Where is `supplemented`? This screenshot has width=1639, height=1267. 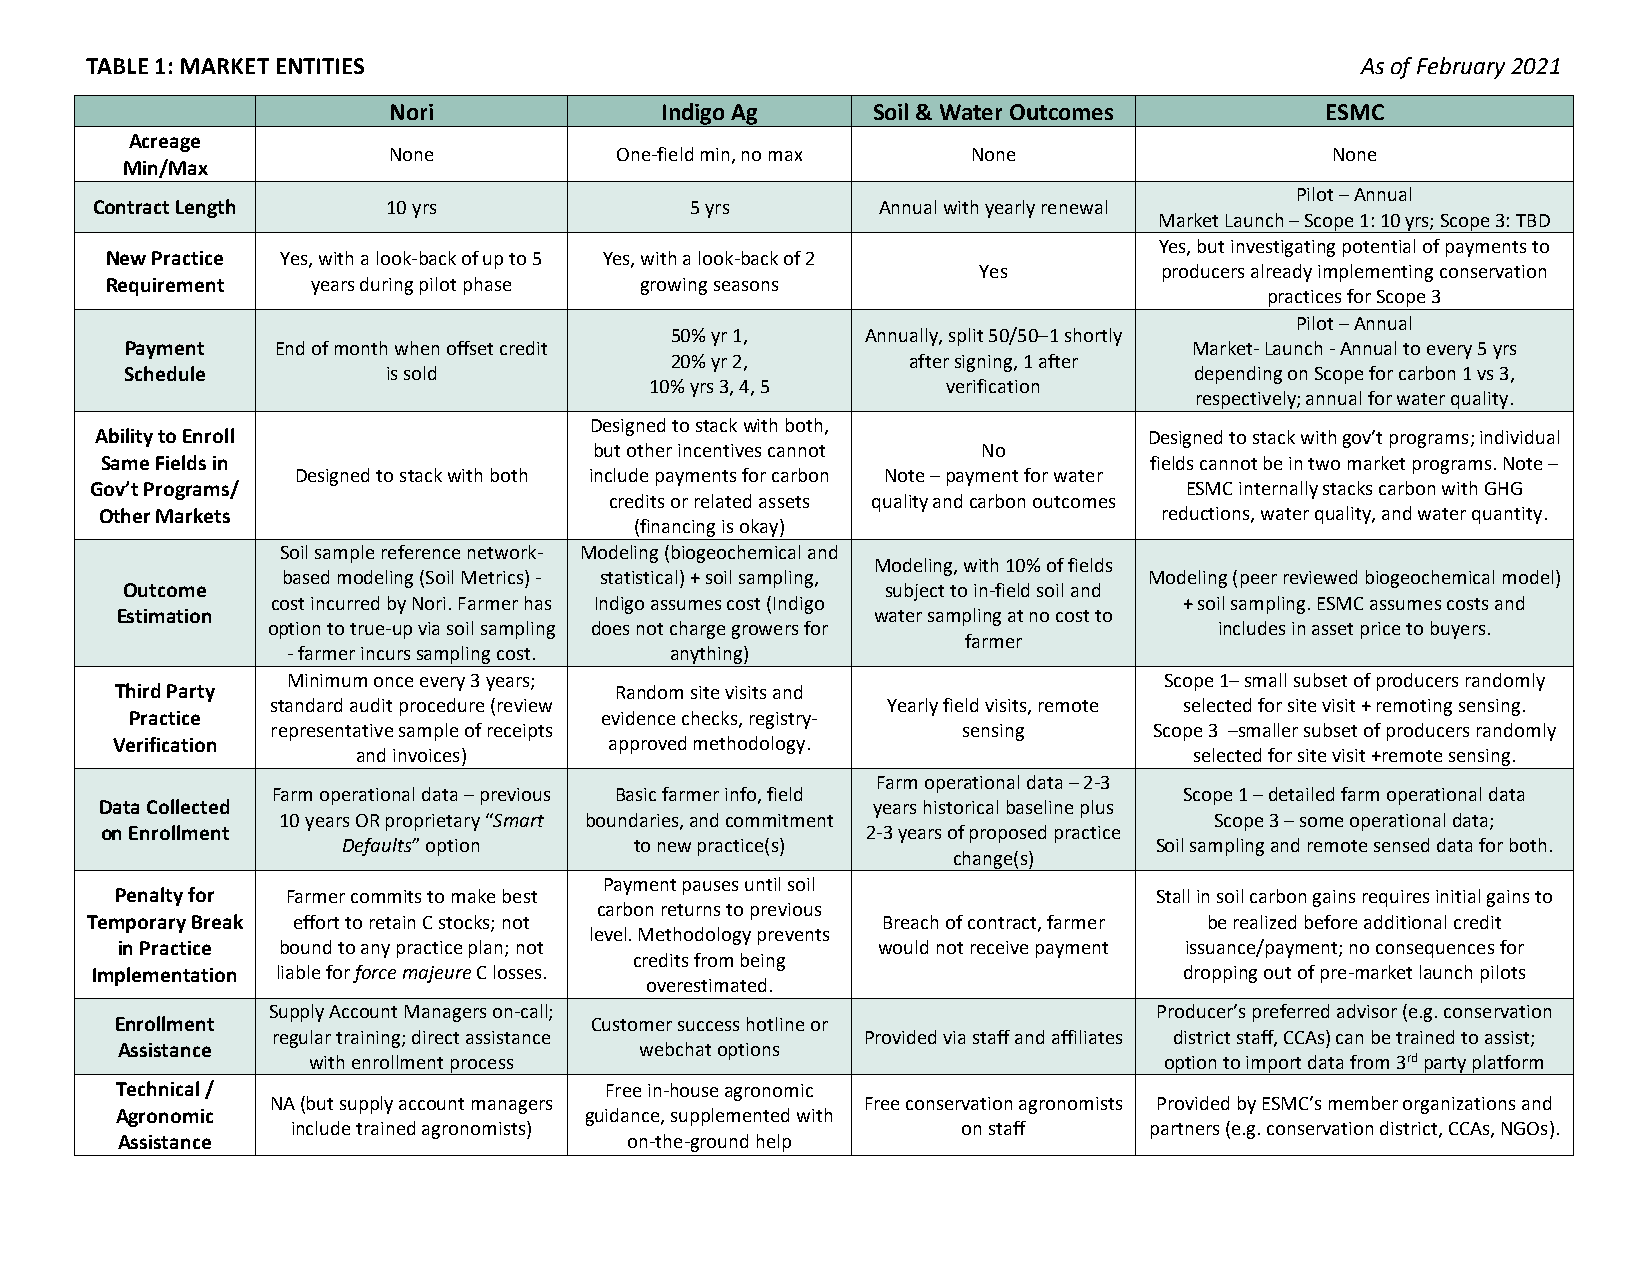
supplemented is located at coordinates (730, 1117).
